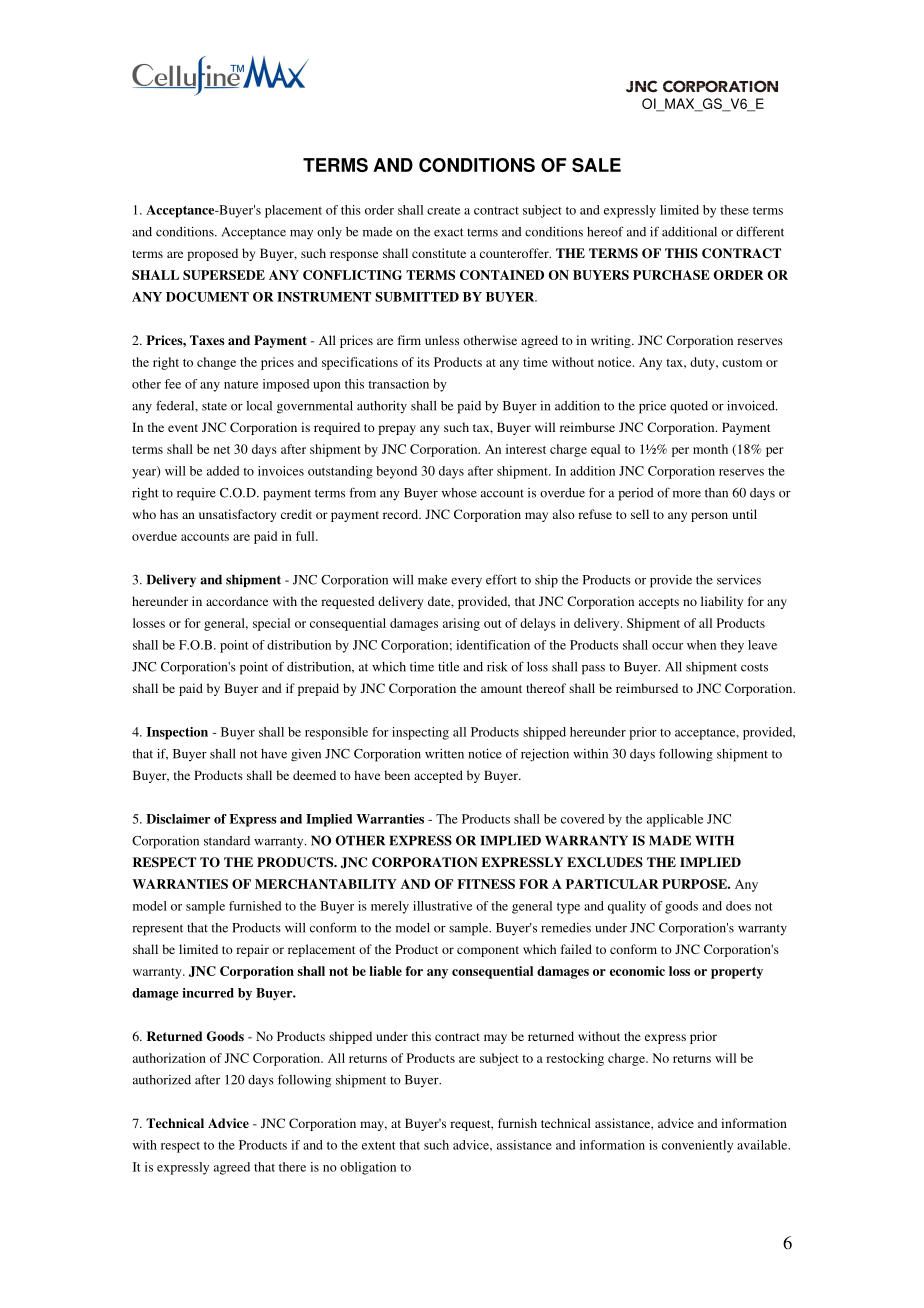  I want to click on repair, so click(252, 950).
